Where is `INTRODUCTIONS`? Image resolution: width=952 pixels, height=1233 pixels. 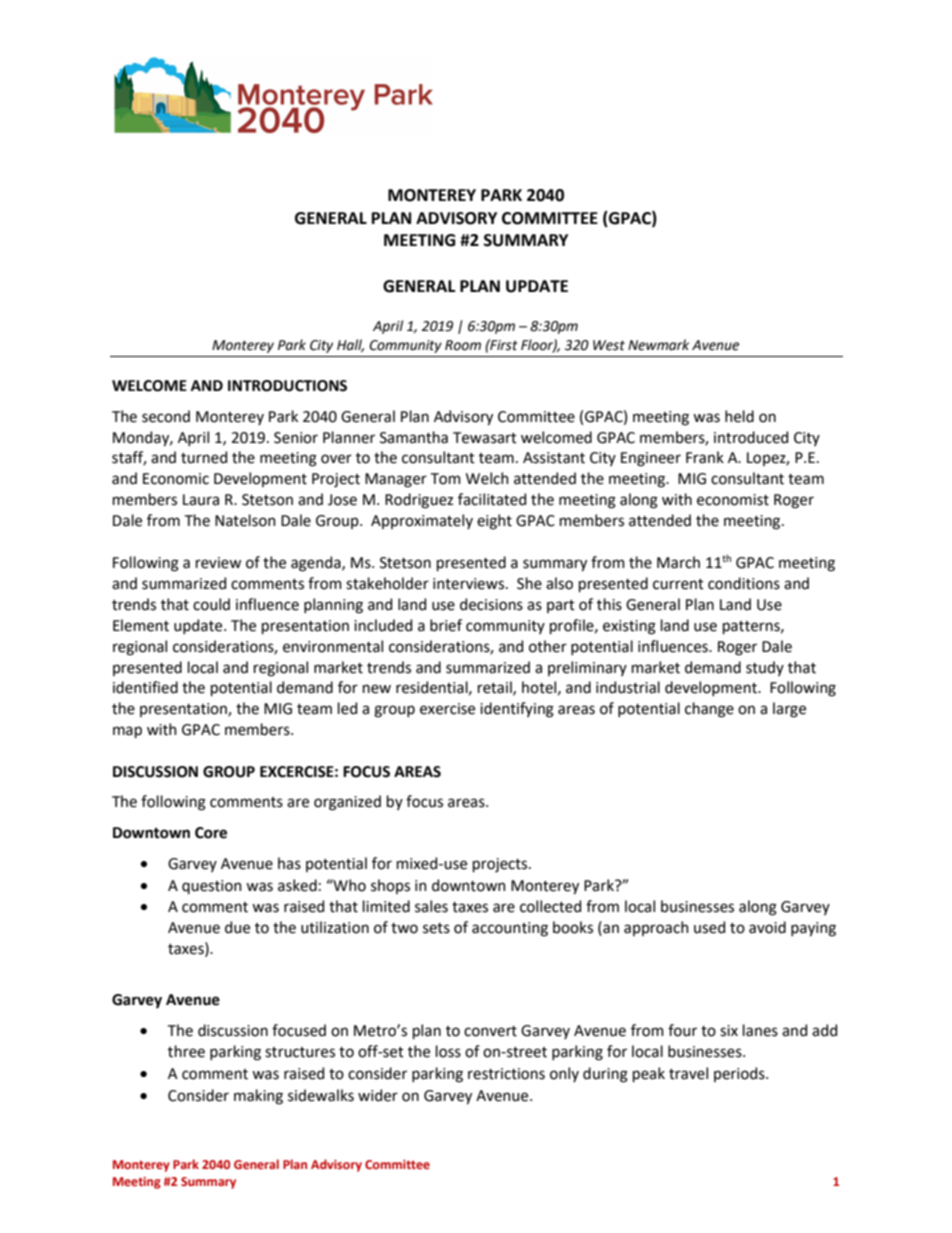
INTRODUCTIONS is located at coordinates (287, 386).
